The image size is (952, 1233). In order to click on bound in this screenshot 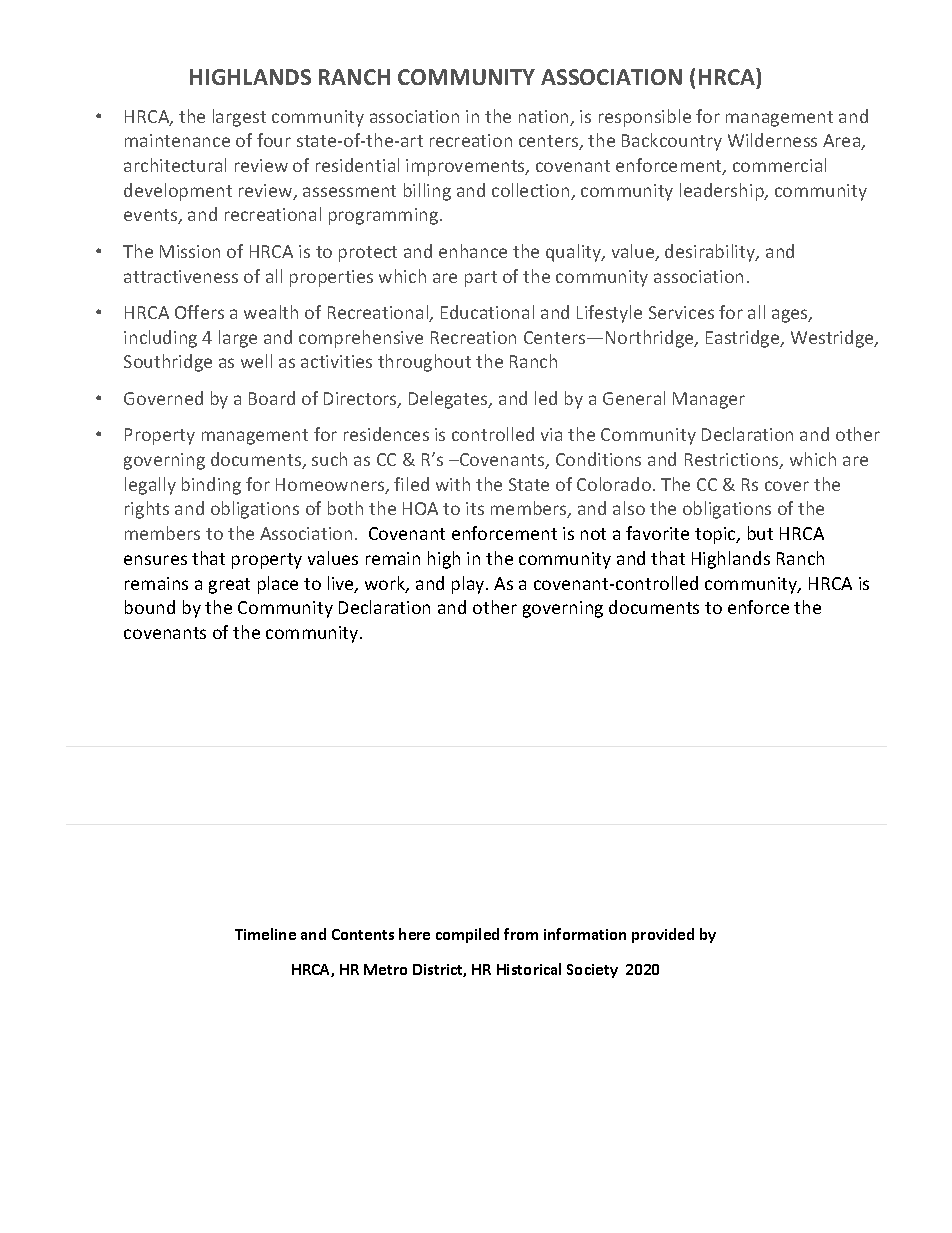, I will do `click(150, 607)`.
